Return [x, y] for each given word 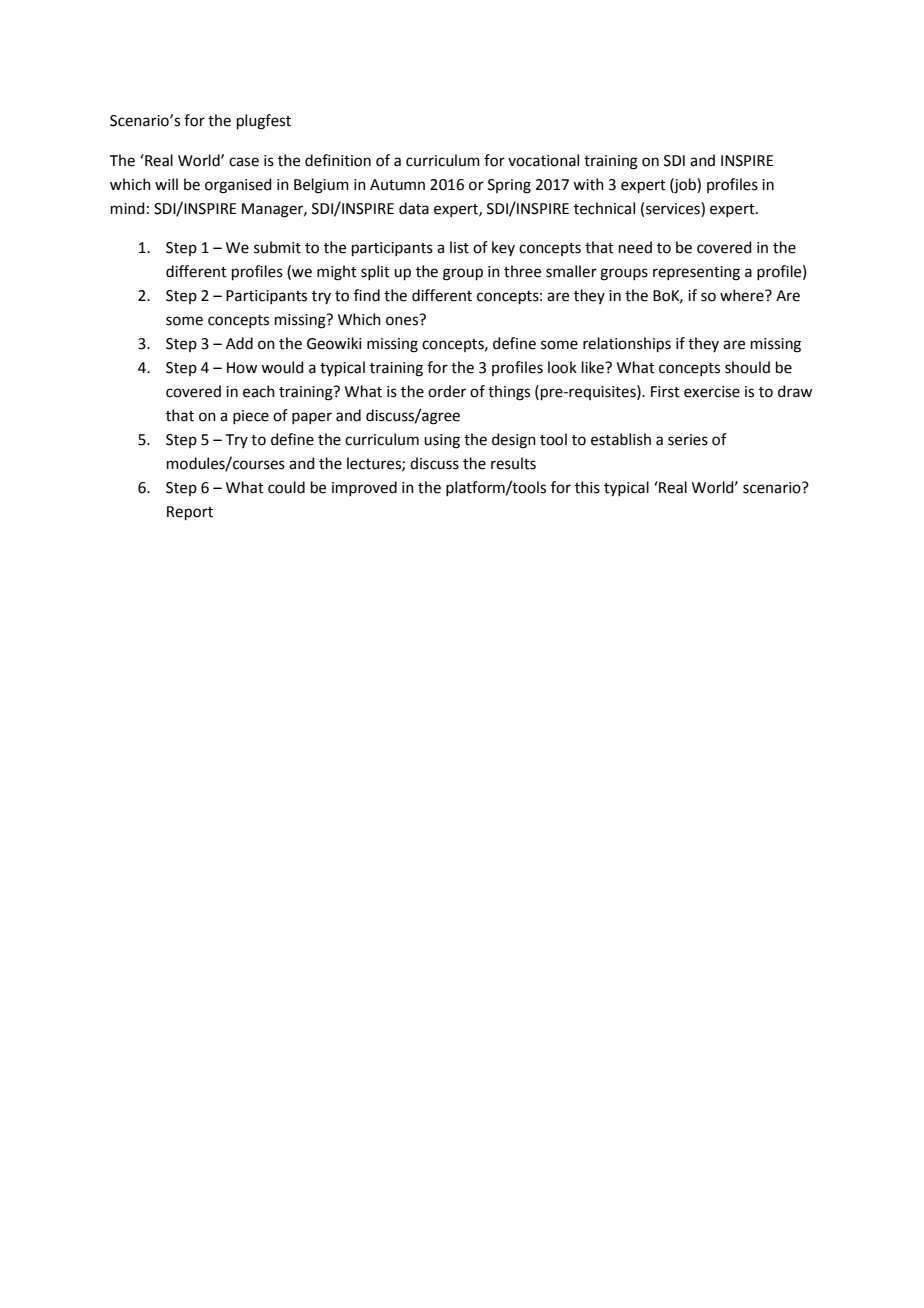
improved [364, 488]
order [447, 391]
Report [190, 513]
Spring [509, 186]
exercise [712, 392]
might [337, 273]
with [588, 184]
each [259, 391]
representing [696, 273]
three [522, 271]
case [244, 162]
